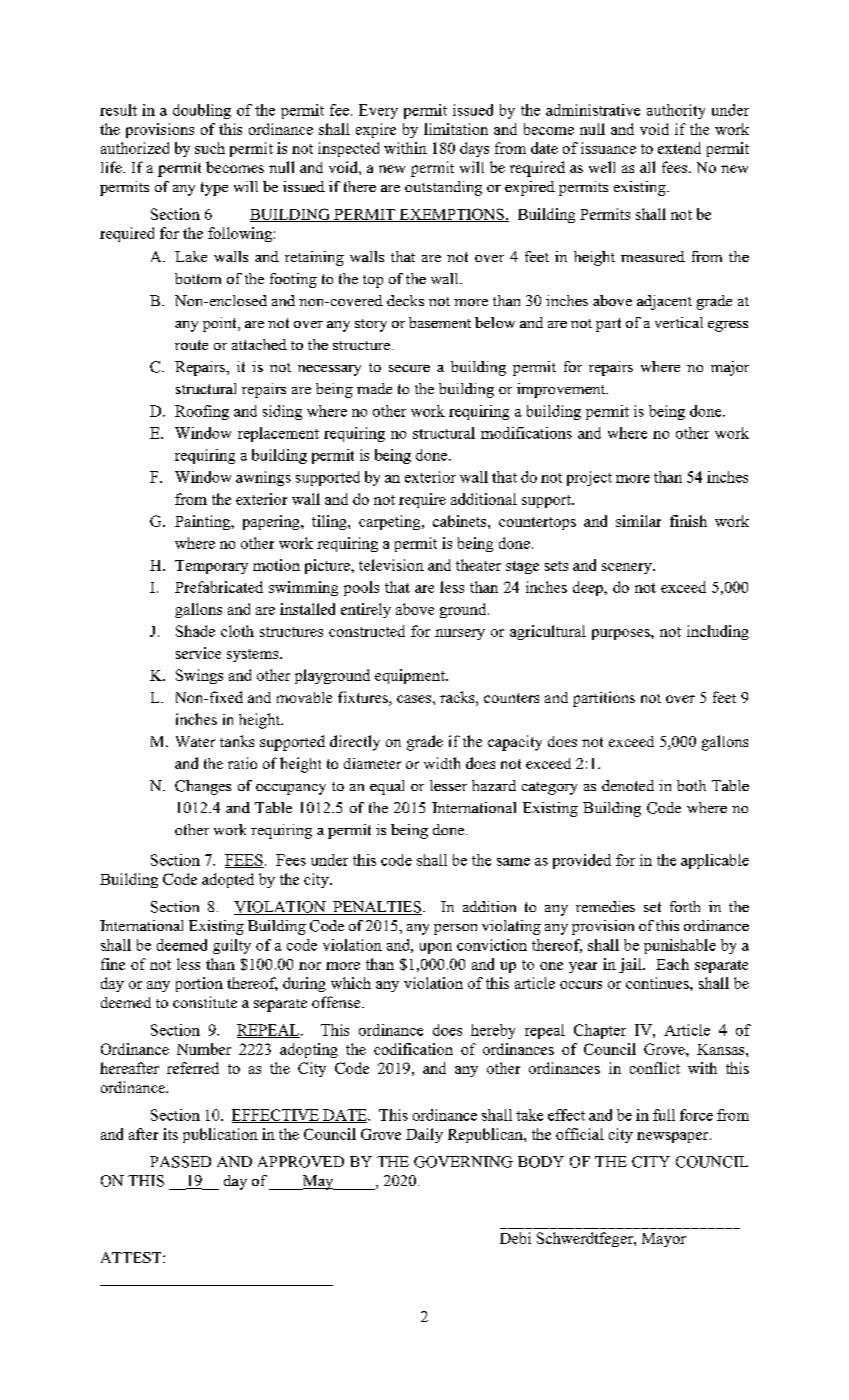 The width and height of the document is (849, 1400). Describe the element at coordinates (204, 522) in the document. I see `Painting` at that location.
